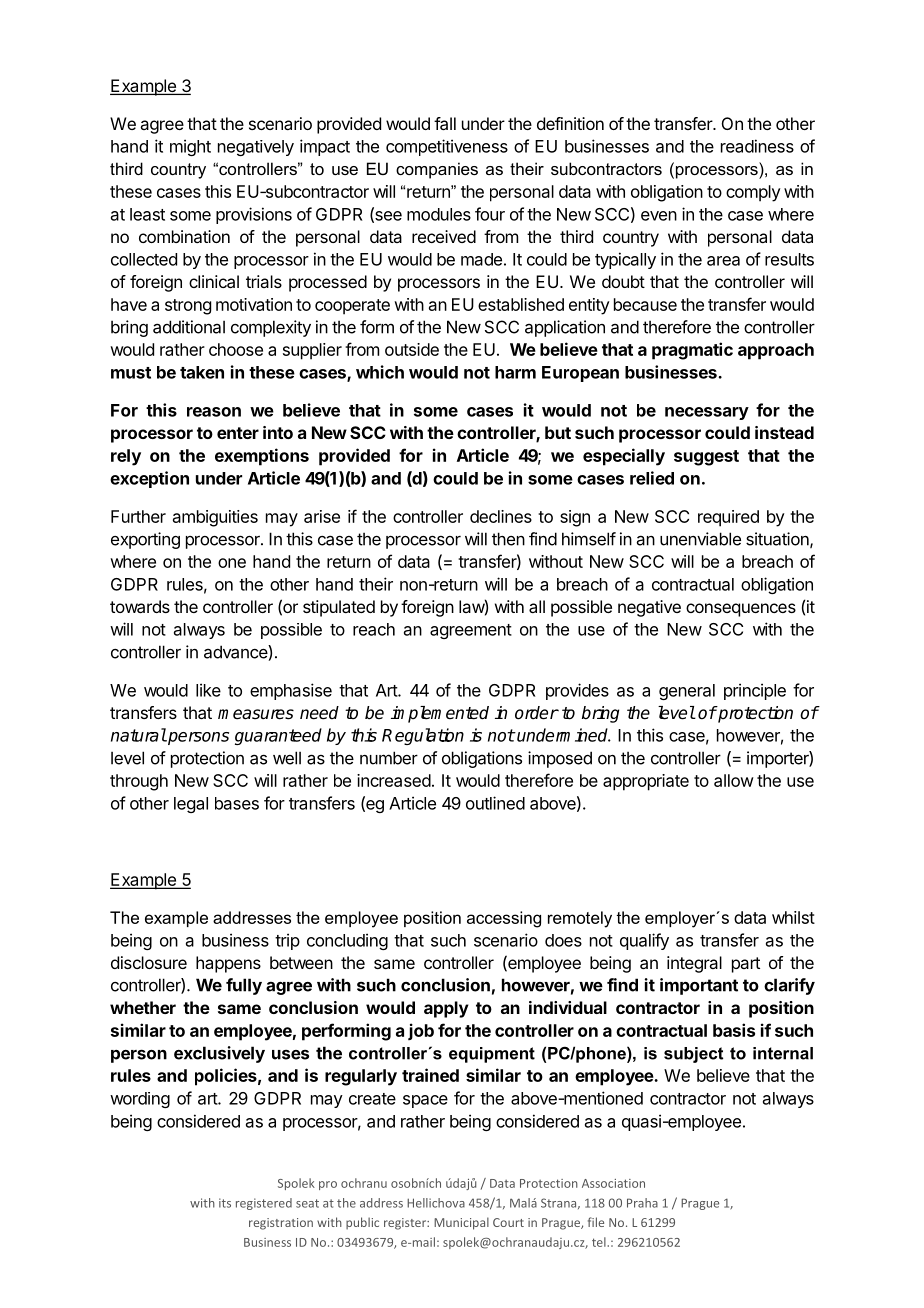  I want to click on declines, so click(501, 516).
